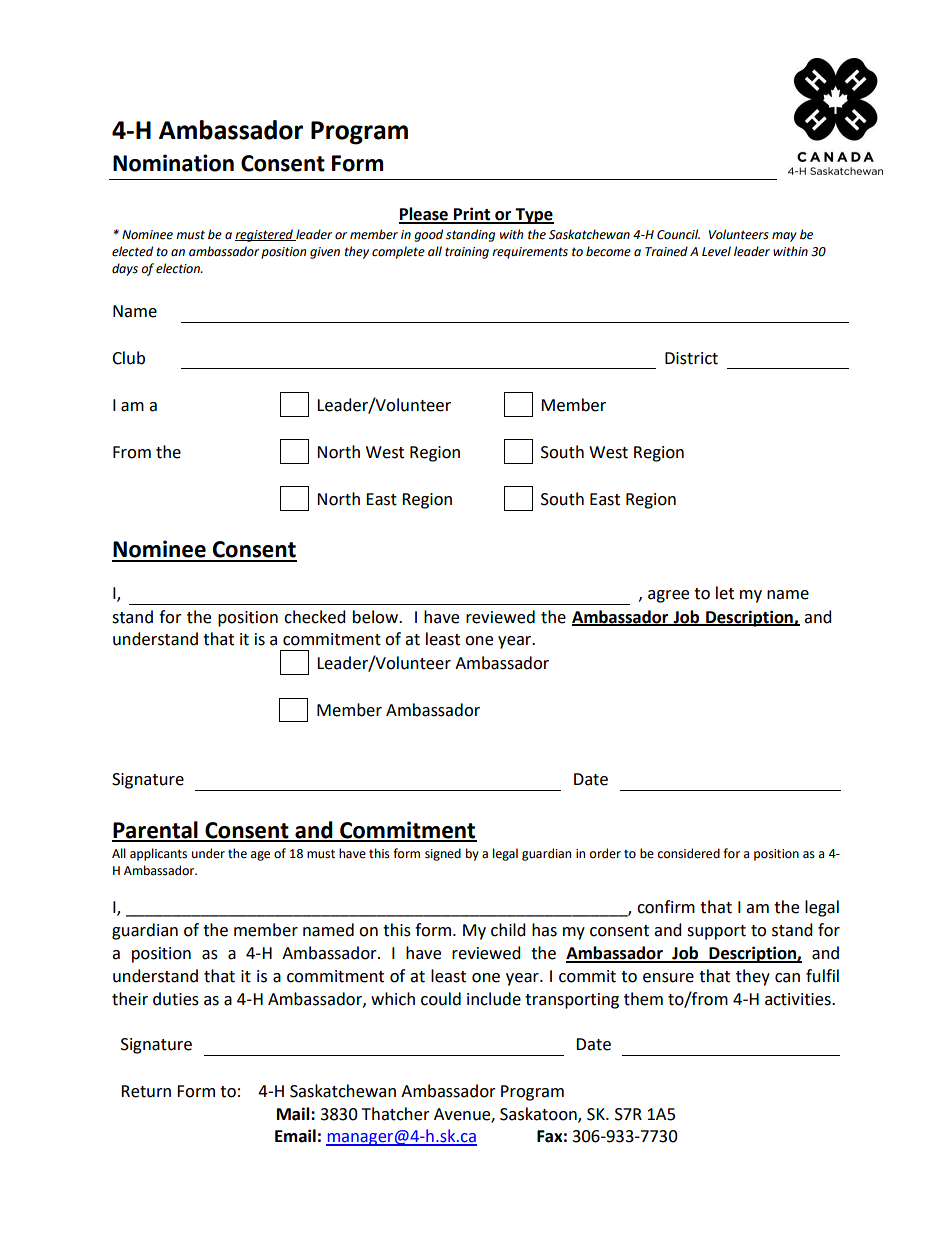 The width and height of the document is (952, 1233). What do you see at coordinates (158, 854) in the document?
I see `applicants` at bounding box center [158, 854].
